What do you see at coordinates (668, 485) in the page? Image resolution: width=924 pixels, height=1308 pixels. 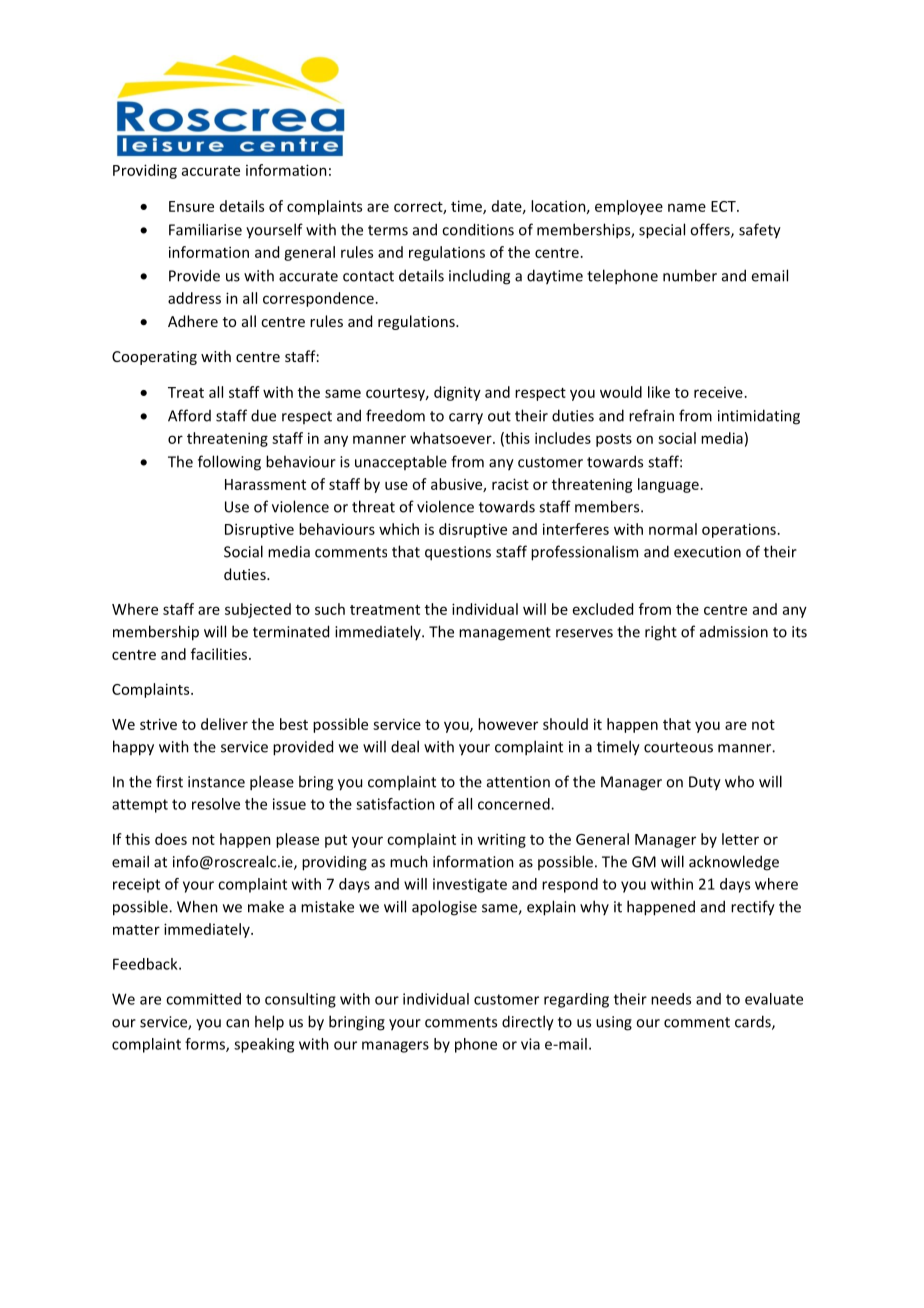 I see `language` at bounding box center [668, 485].
